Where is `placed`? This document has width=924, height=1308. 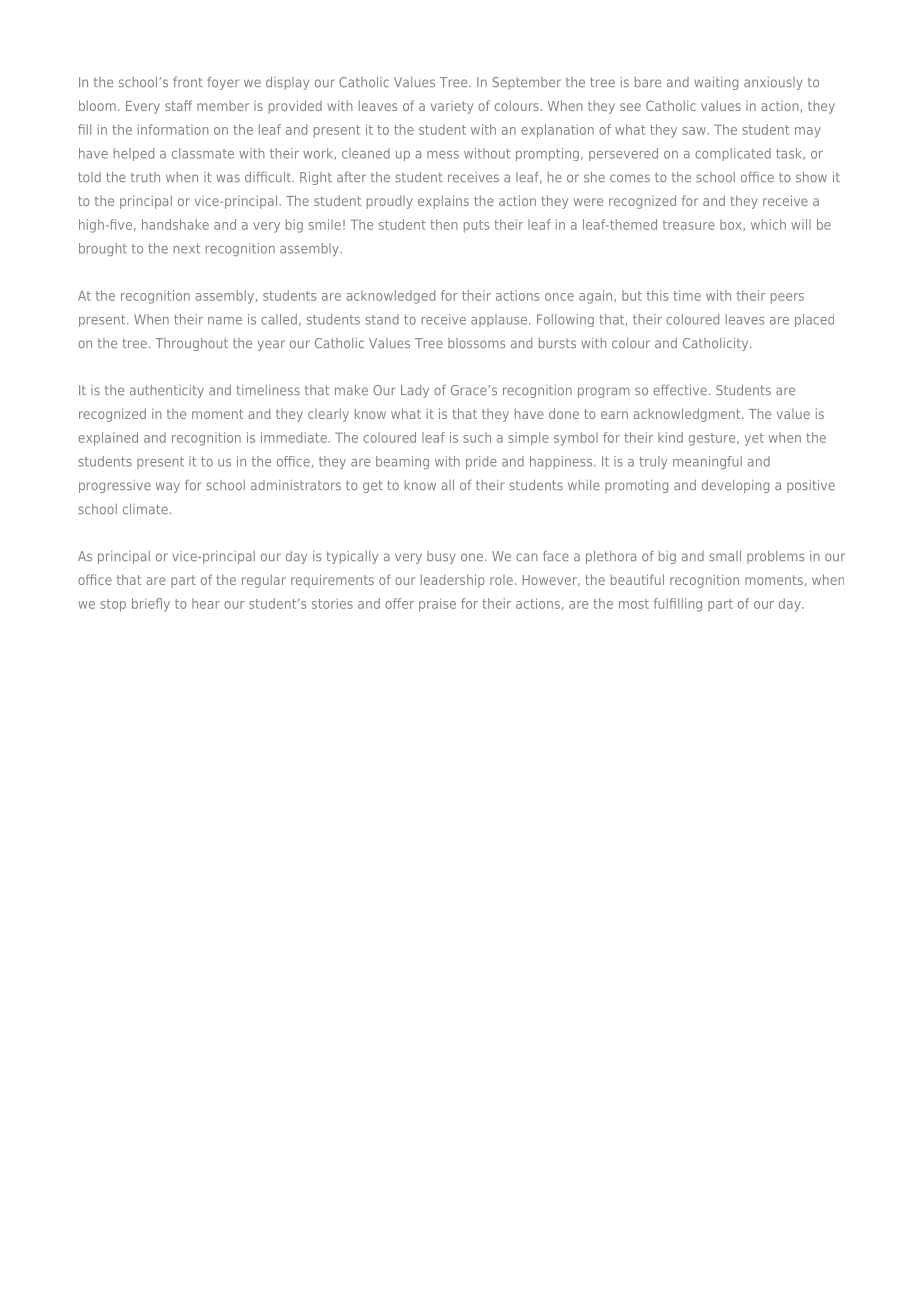
placed is located at coordinates (814, 320).
